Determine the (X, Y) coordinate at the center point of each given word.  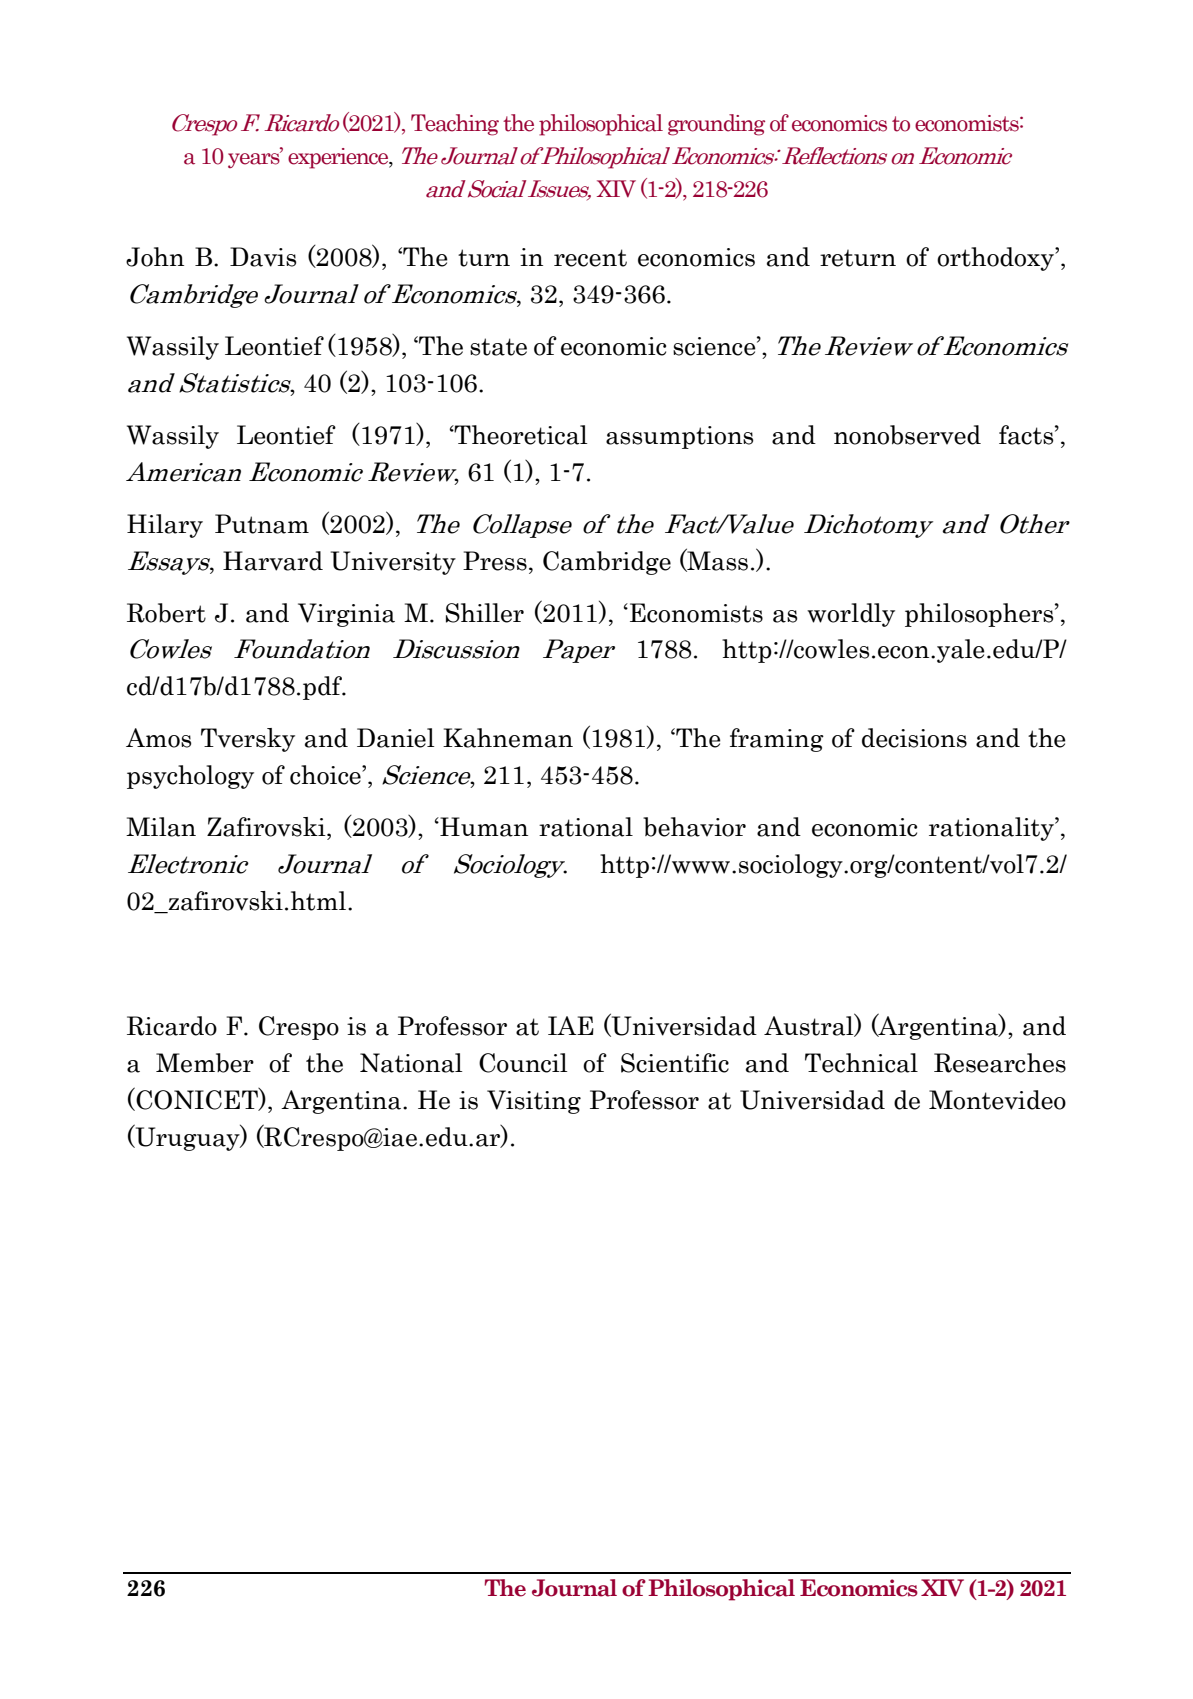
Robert (166, 613)
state (498, 347)
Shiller (485, 613)
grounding (716, 125)
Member (205, 1063)
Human (483, 827)
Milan (161, 827)
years (255, 159)
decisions (914, 738)
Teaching (455, 125)
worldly (851, 615)
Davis (263, 257)
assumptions (679, 437)
